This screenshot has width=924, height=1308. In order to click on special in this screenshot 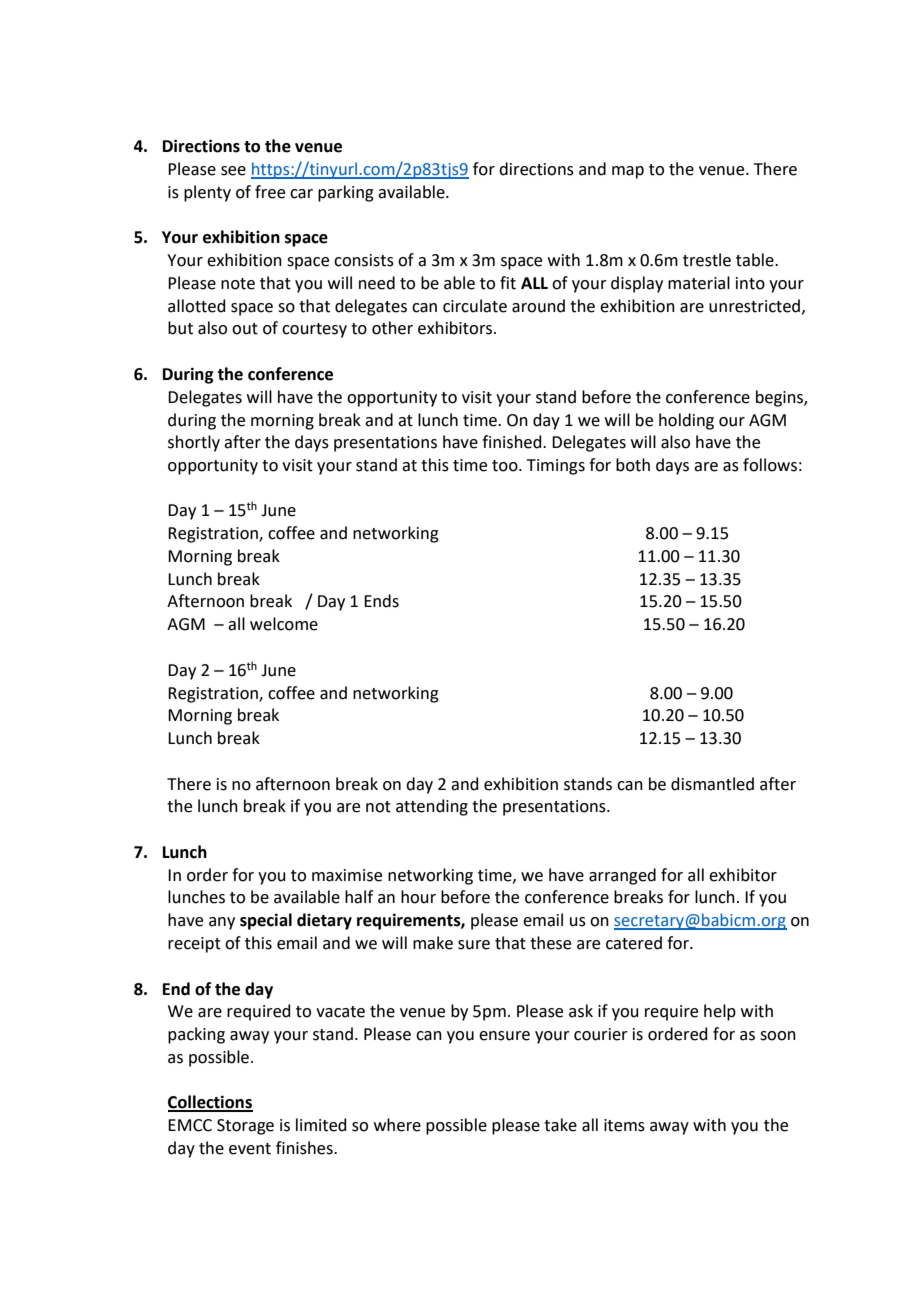, I will do `click(266, 921)`.
